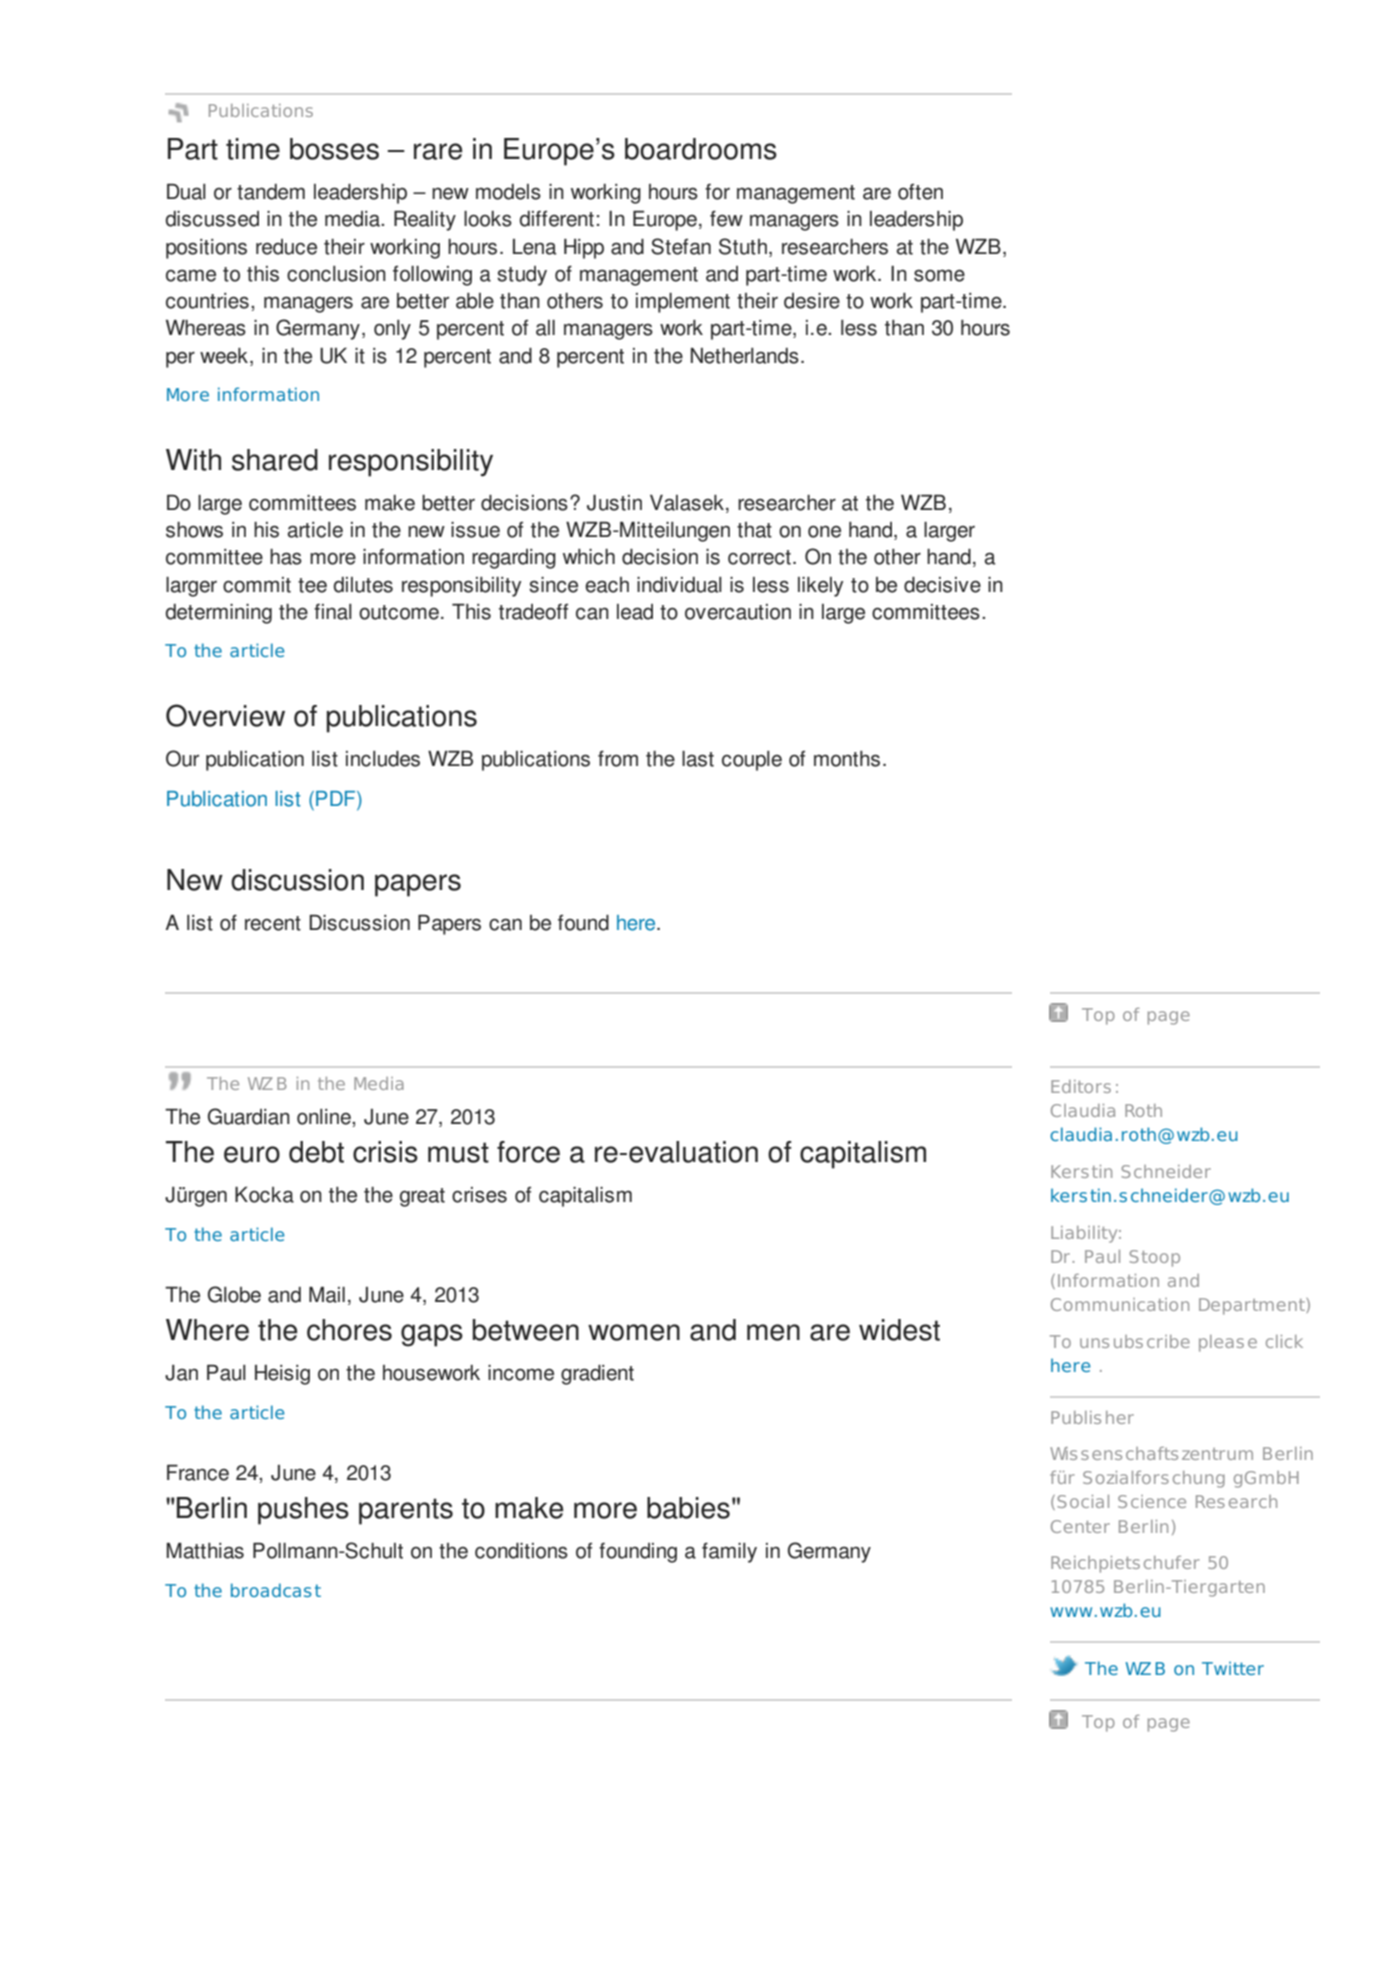  What do you see at coordinates (286, 557) in the page?
I see `has` at bounding box center [286, 557].
